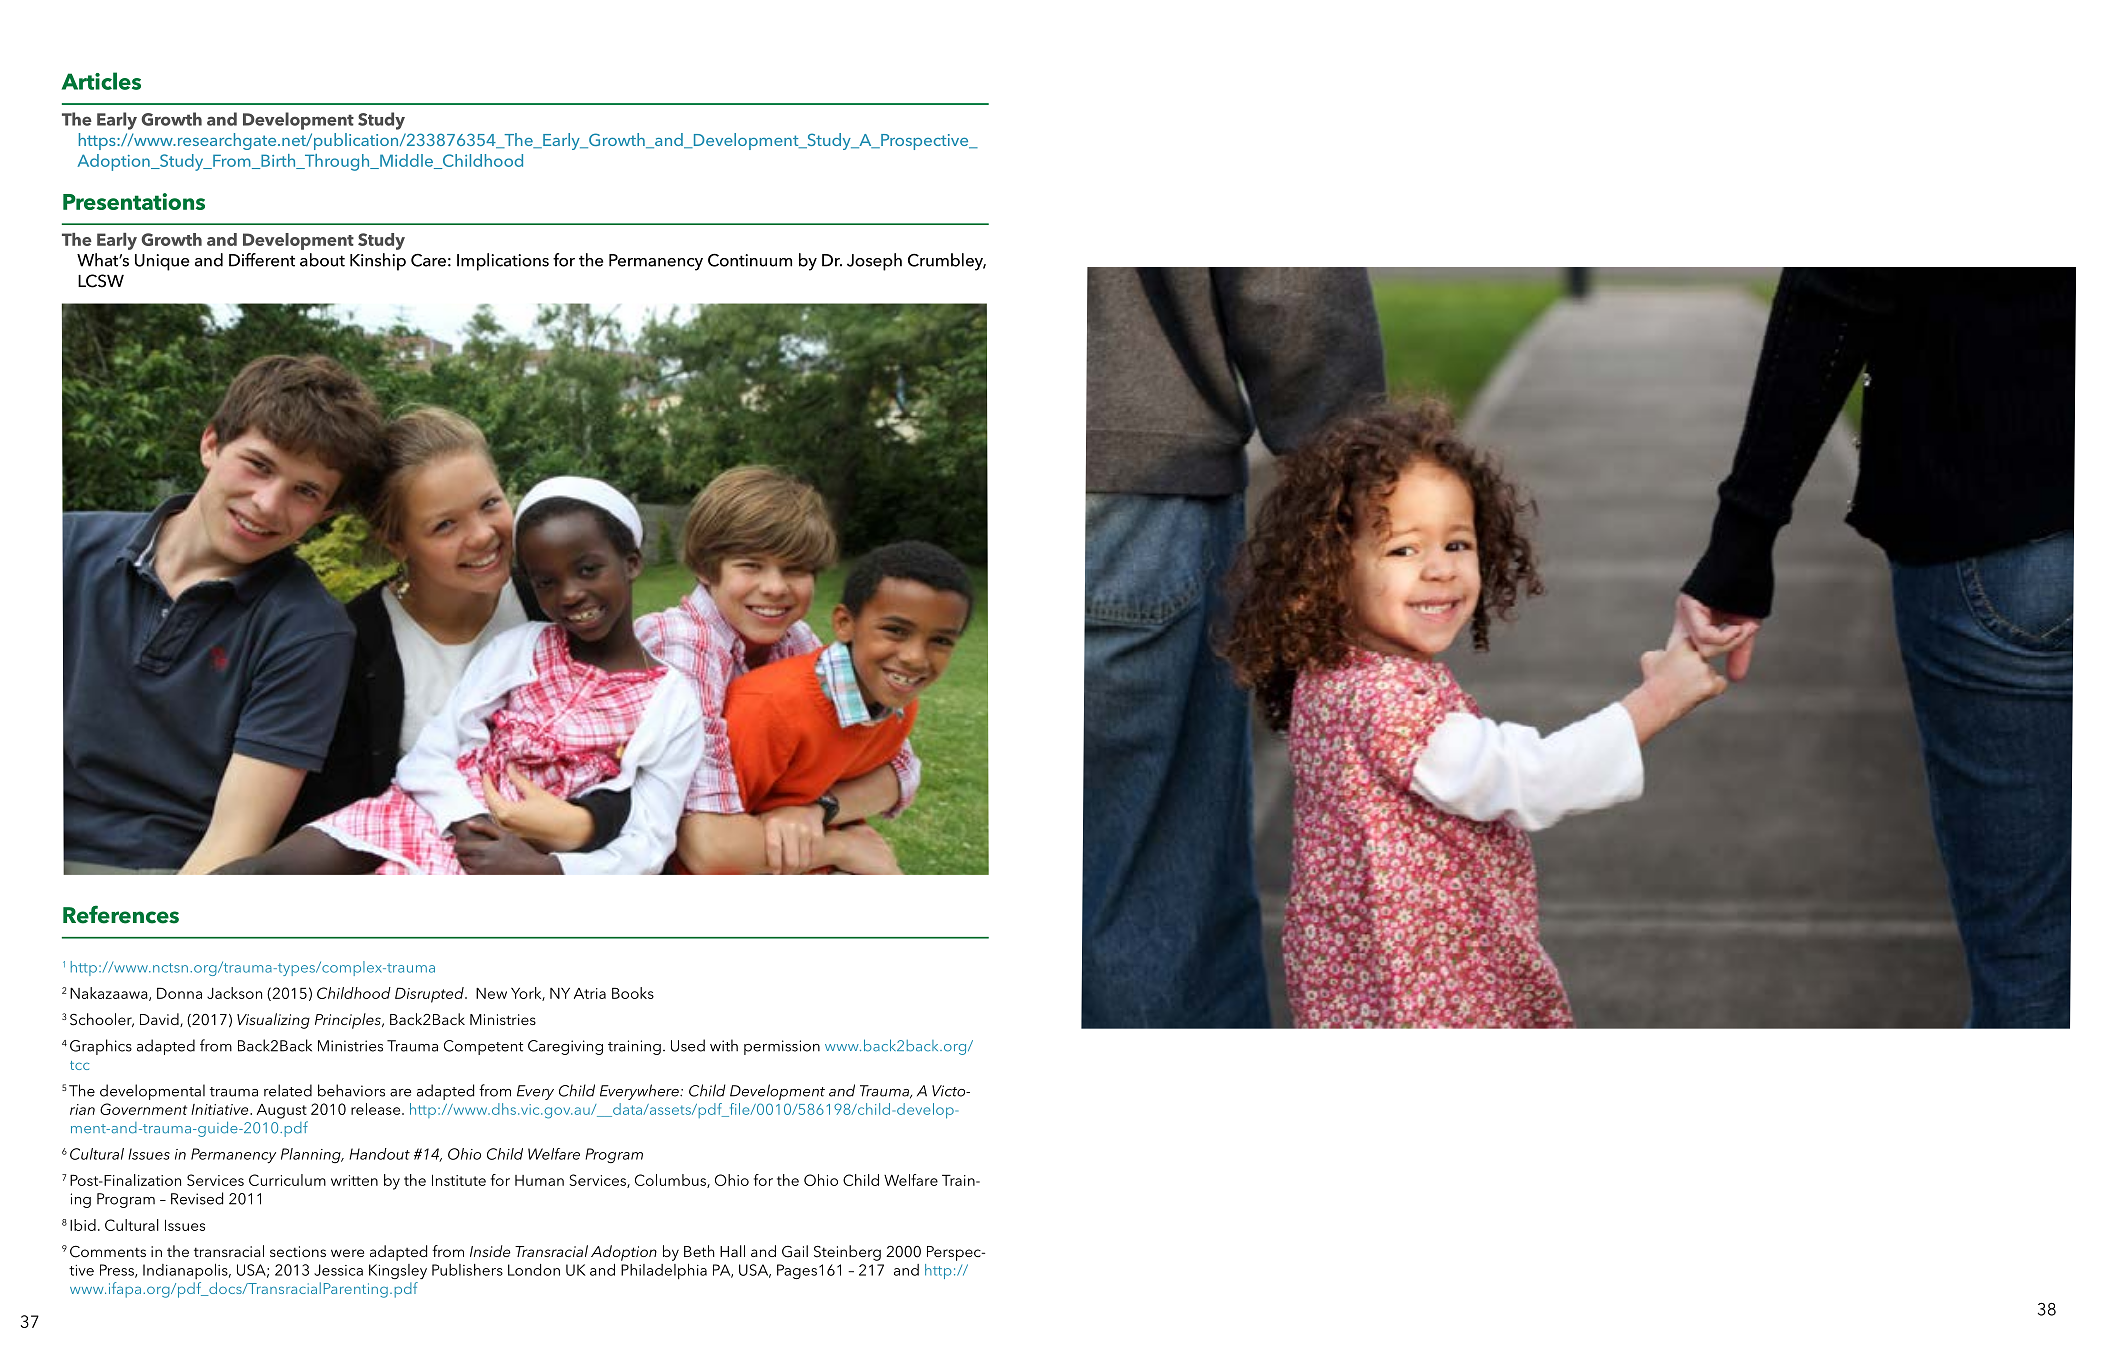  What do you see at coordinates (490, 1251) in the screenshot?
I see `Inside` at bounding box center [490, 1251].
